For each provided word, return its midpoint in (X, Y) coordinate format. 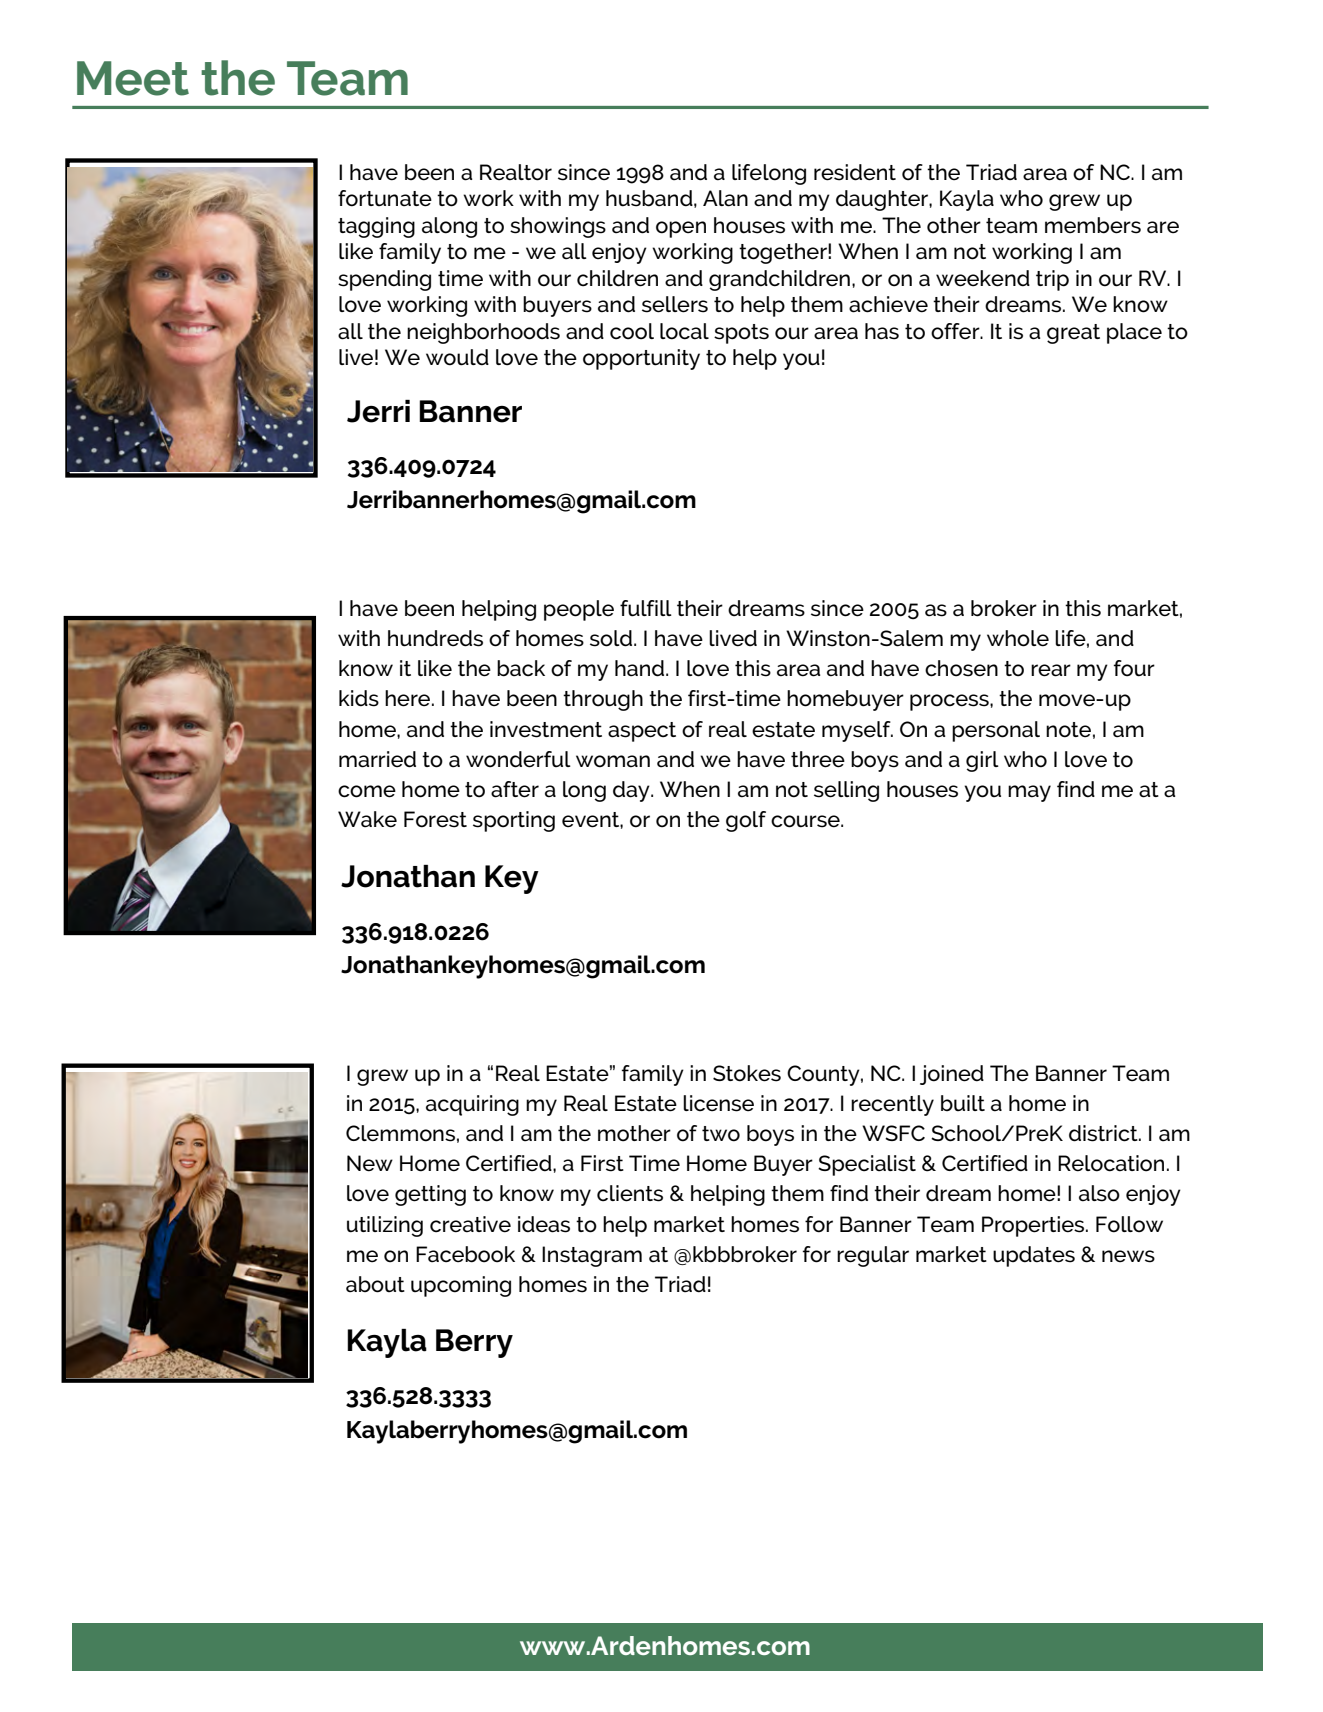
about (375, 1284)
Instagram (592, 1256)
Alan (725, 198)
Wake (367, 819)
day (632, 791)
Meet (133, 78)
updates (1034, 1256)
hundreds (435, 638)
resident (855, 172)
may (1029, 793)
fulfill (646, 608)
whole (1018, 638)
